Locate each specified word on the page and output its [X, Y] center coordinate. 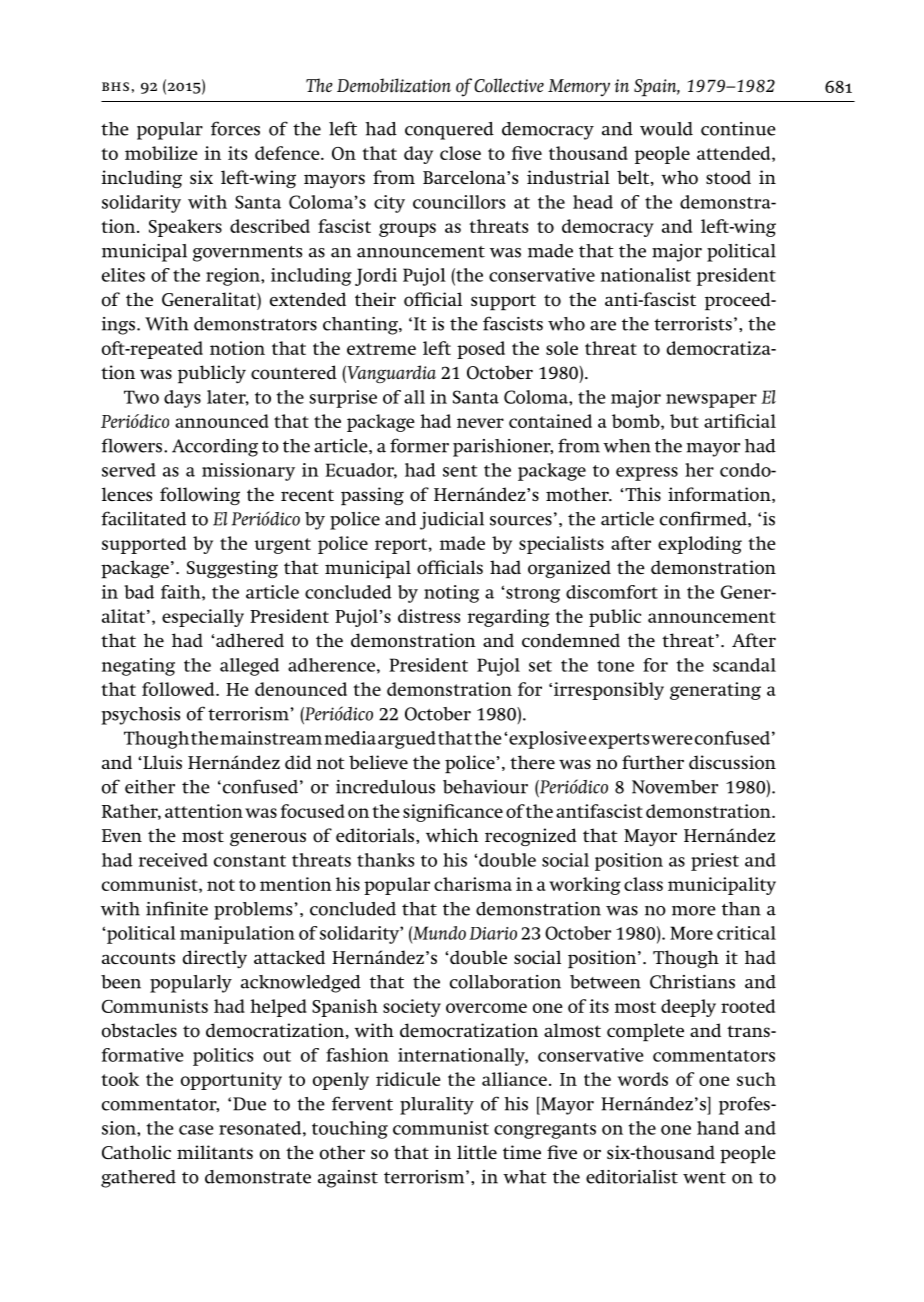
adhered [249, 640]
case [196, 1130]
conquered [449, 131]
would [666, 129]
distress [429, 616]
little [477, 1152]
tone [615, 666]
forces [235, 128]
